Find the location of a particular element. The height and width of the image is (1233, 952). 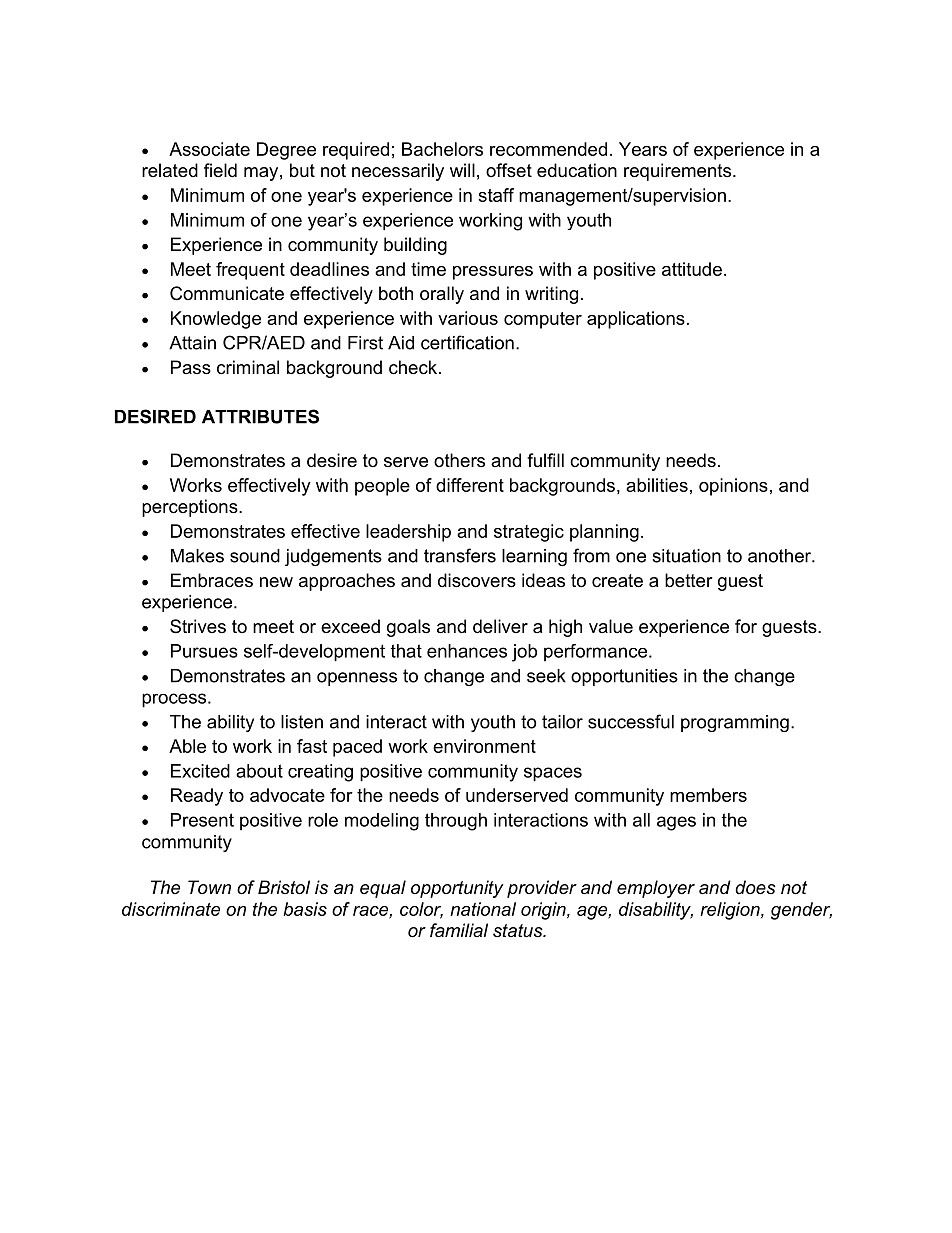

Town is located at coordinates (209, 887).
